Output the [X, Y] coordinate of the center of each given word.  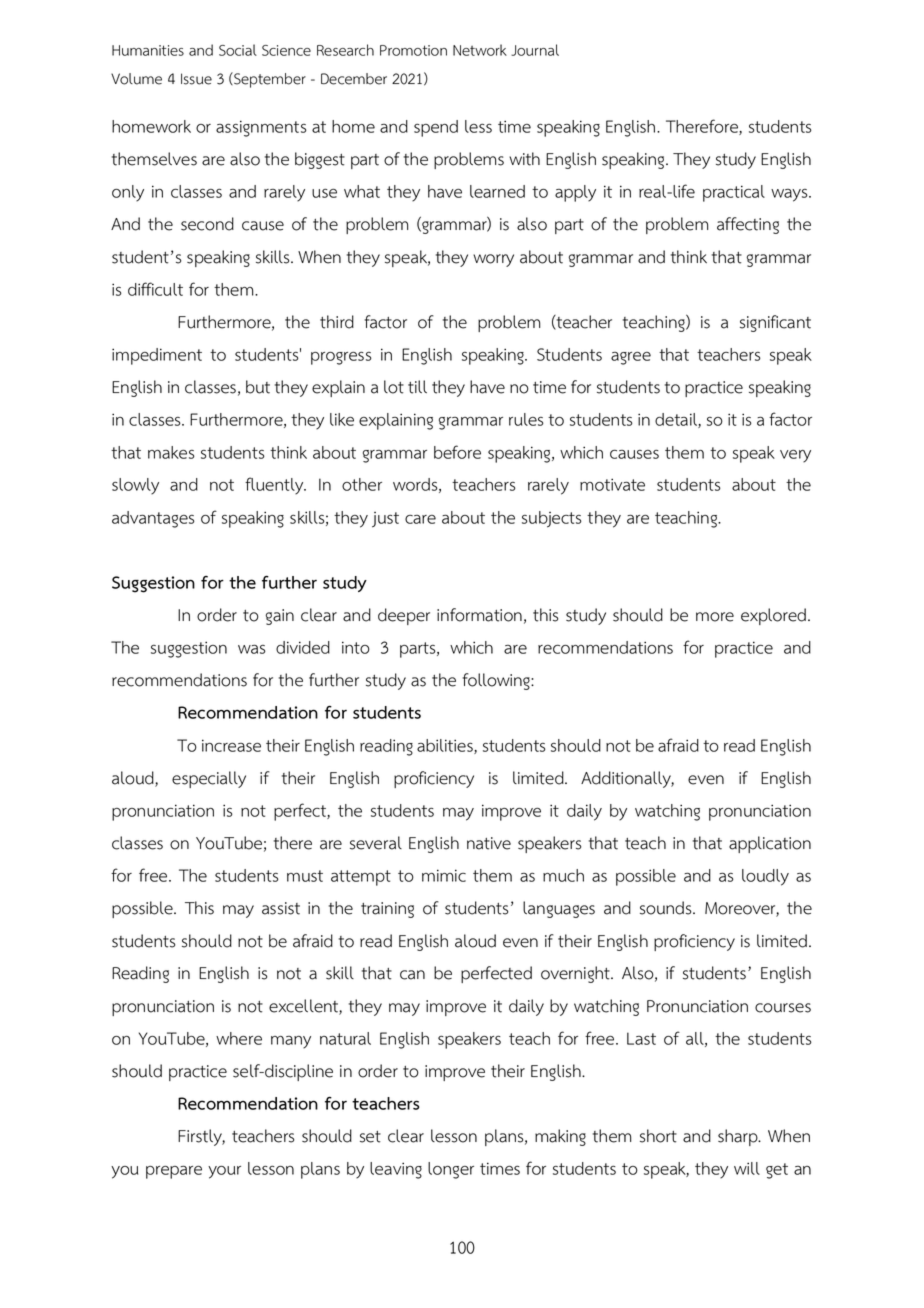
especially [209, 779]
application [770, 844]
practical [734, 193]
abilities [446, 746]
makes [171, 452]
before [457, 452]
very [795, 456]
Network [480, 50]
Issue [196, 79]
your [224, 1172]
